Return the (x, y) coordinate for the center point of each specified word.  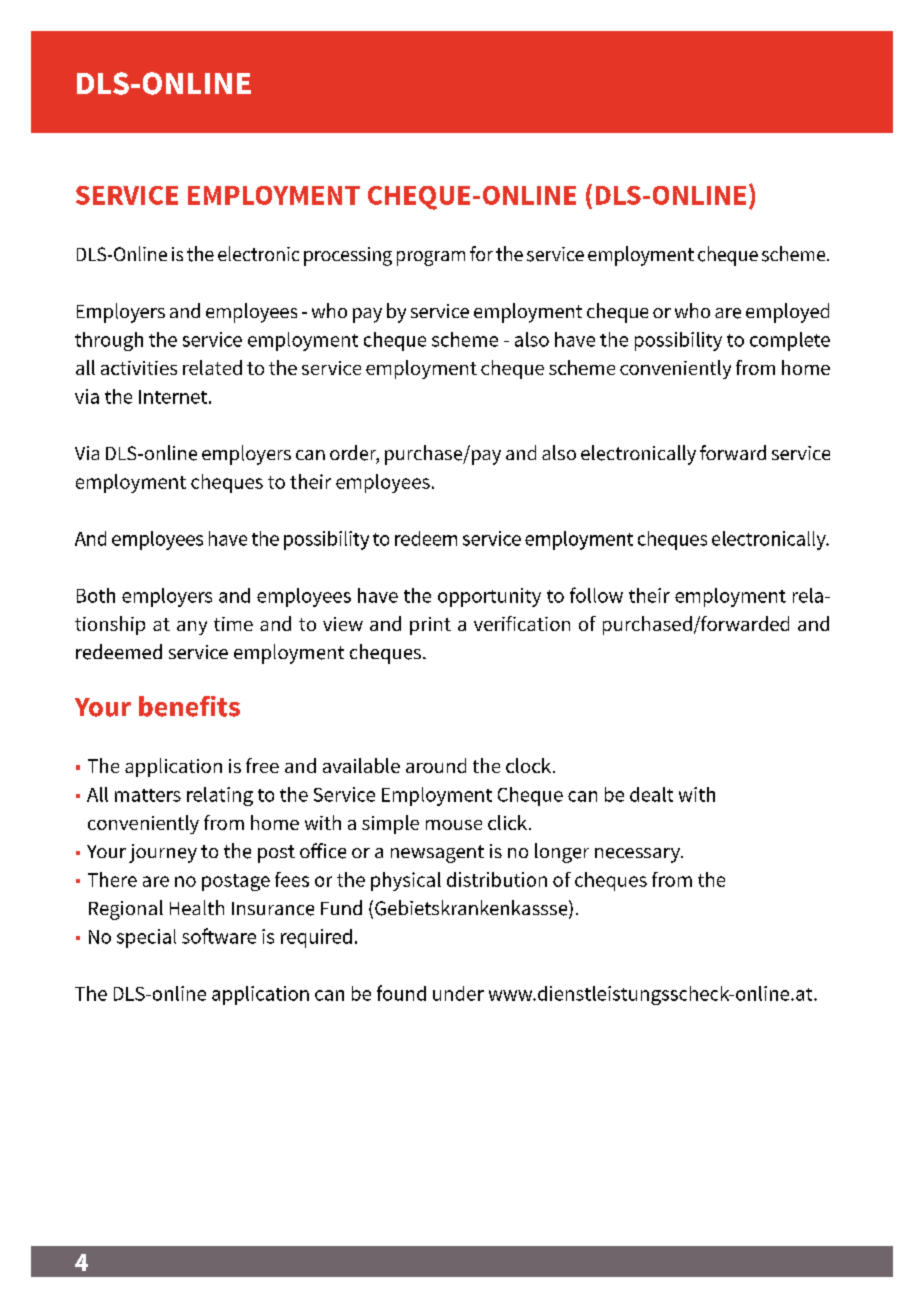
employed (787, 313)
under (458, 993)
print (430, 626)
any (192, 628)
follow (596, 595)
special (146, 938)
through (109, 341)
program (431, 258)
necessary (638, 855)
